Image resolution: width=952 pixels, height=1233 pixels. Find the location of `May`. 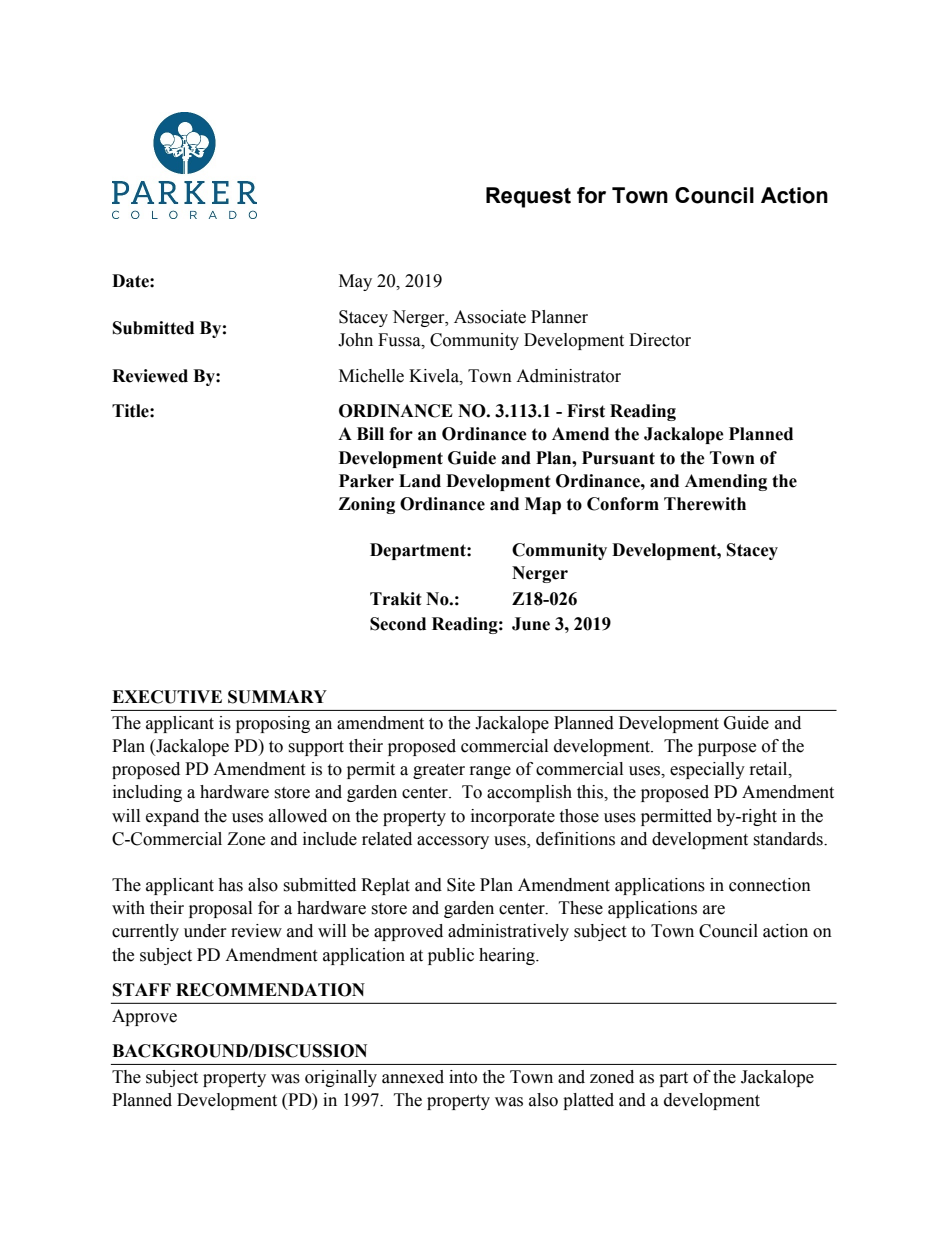

May is located at coordinates (355, 282).
